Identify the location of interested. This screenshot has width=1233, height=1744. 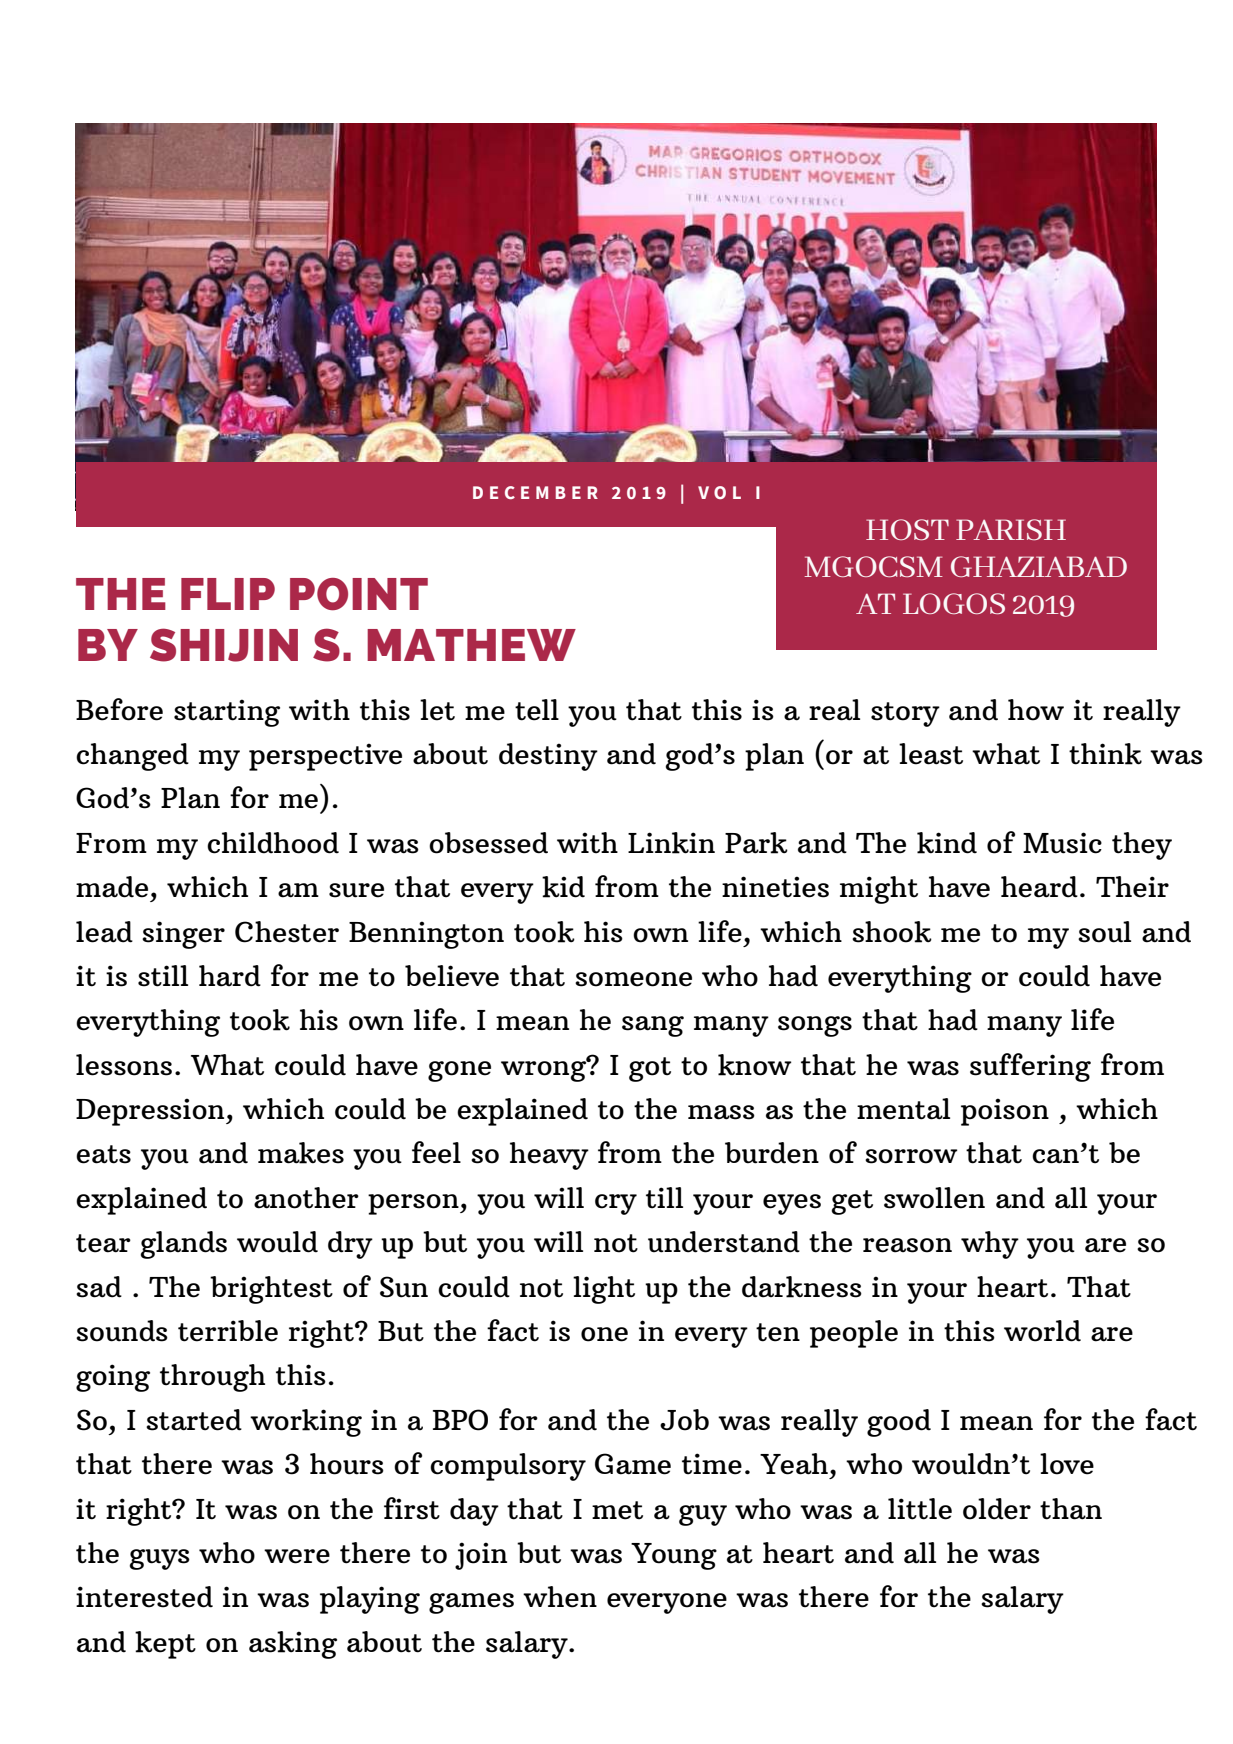
(144, 1597).
